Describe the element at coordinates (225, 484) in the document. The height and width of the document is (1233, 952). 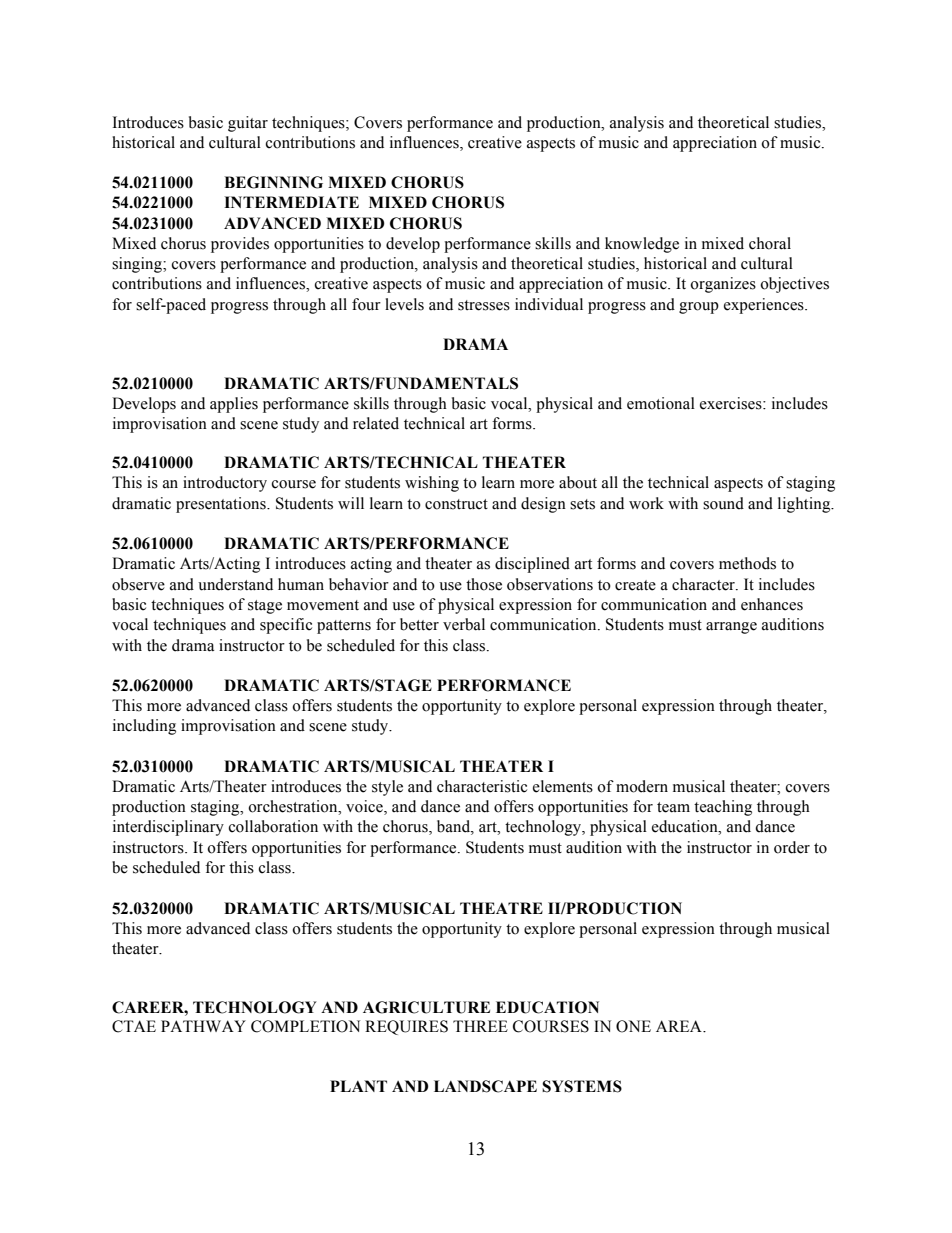
I see `introductory` at that location.
